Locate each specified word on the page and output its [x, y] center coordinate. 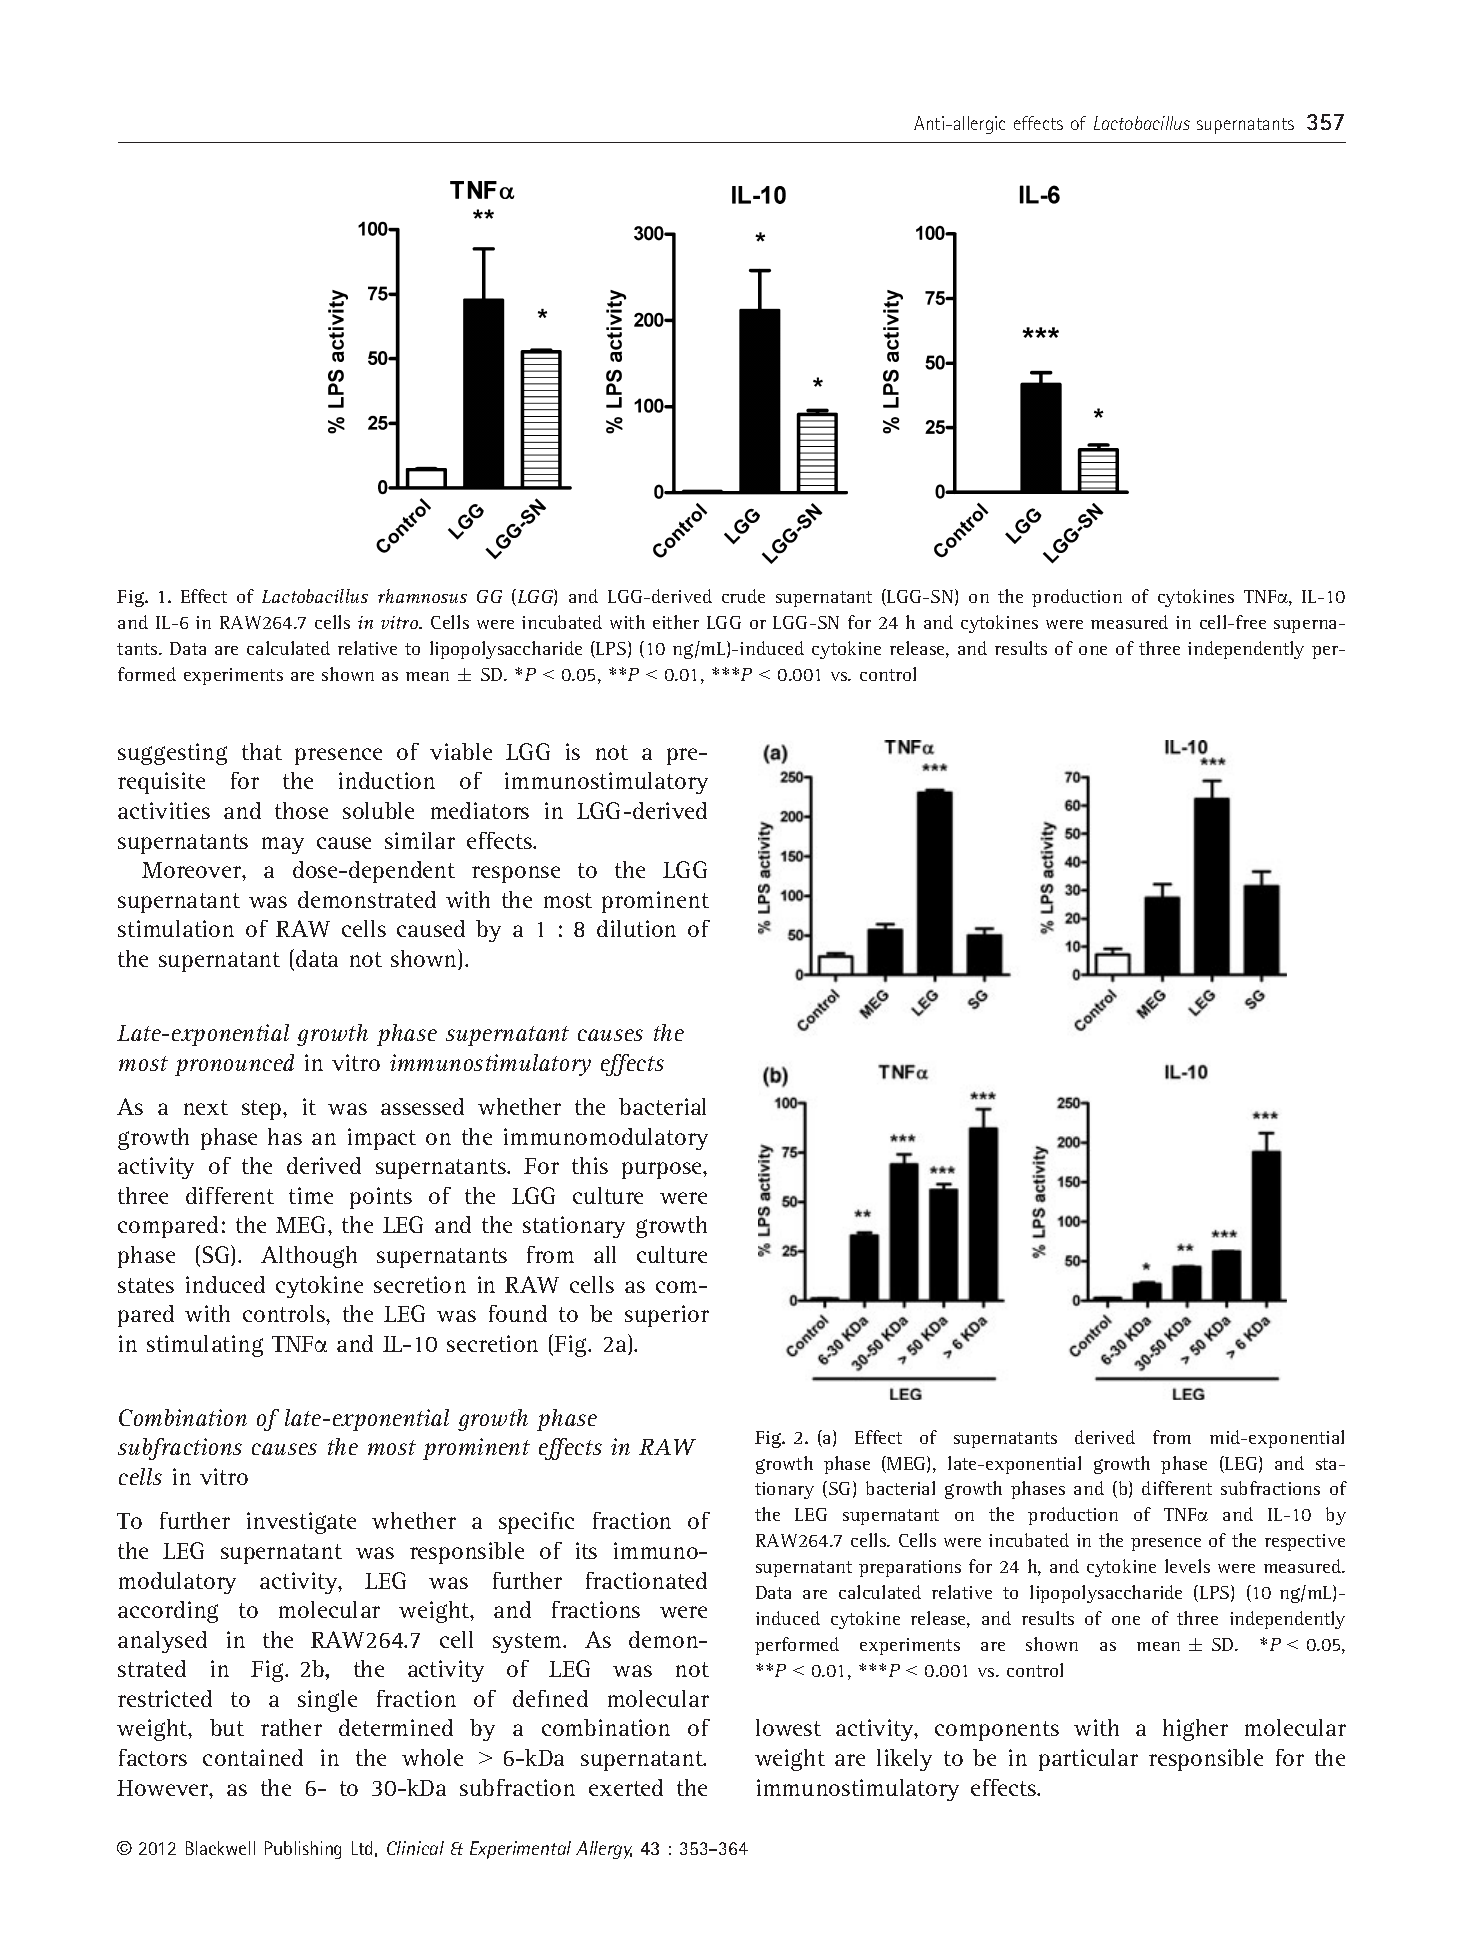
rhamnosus [422, 596]
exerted [626, 1787]
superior [667, 1316]
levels [1187, 1566]
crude [743, 596]
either [676, 622]
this [590, 1165]
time [311, 1195]
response [516, 874]
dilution [636, 928]
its [586, 1550]
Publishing [303, 1850]
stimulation [176, 928]
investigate [301, 1523]
